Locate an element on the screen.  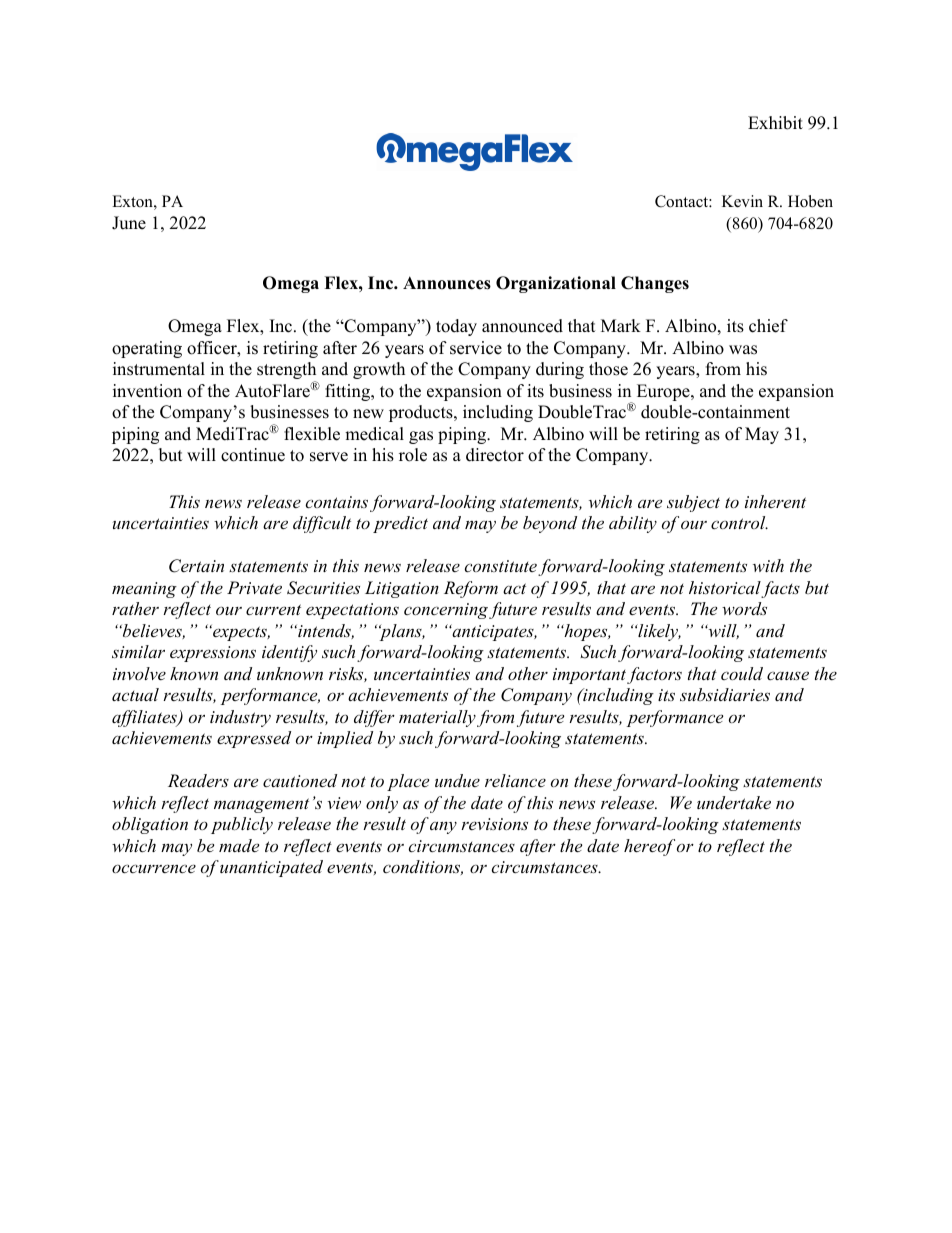
hereof is located at coordinates (649, 847).
